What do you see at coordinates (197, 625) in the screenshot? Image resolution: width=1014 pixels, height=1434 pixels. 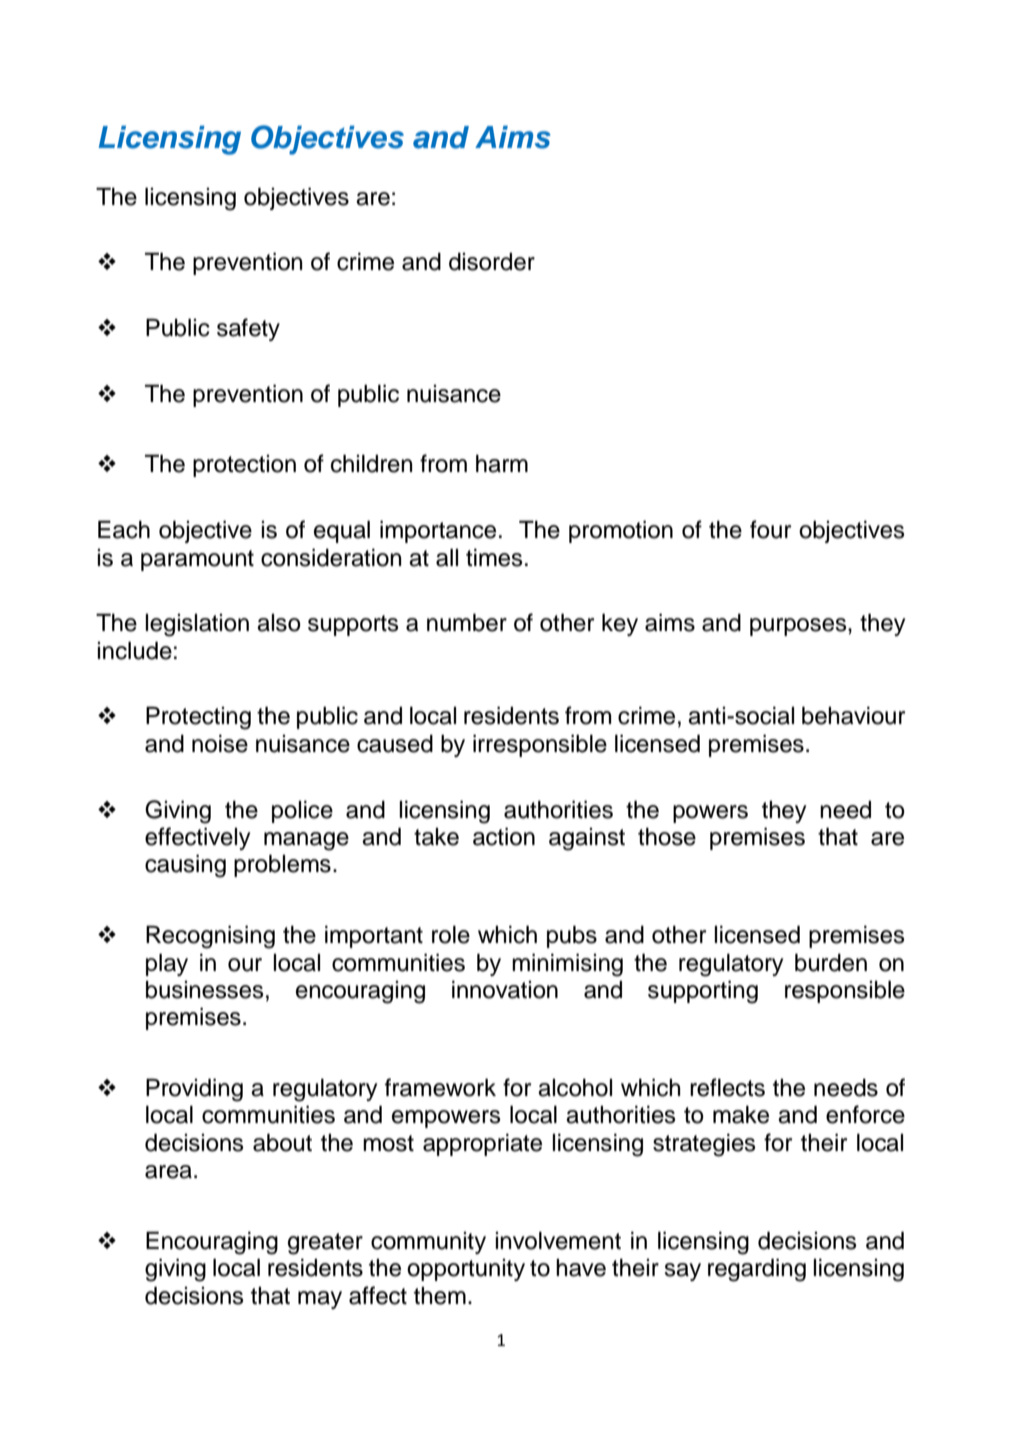 I see `legislation` at bounding box center [197, 625].
